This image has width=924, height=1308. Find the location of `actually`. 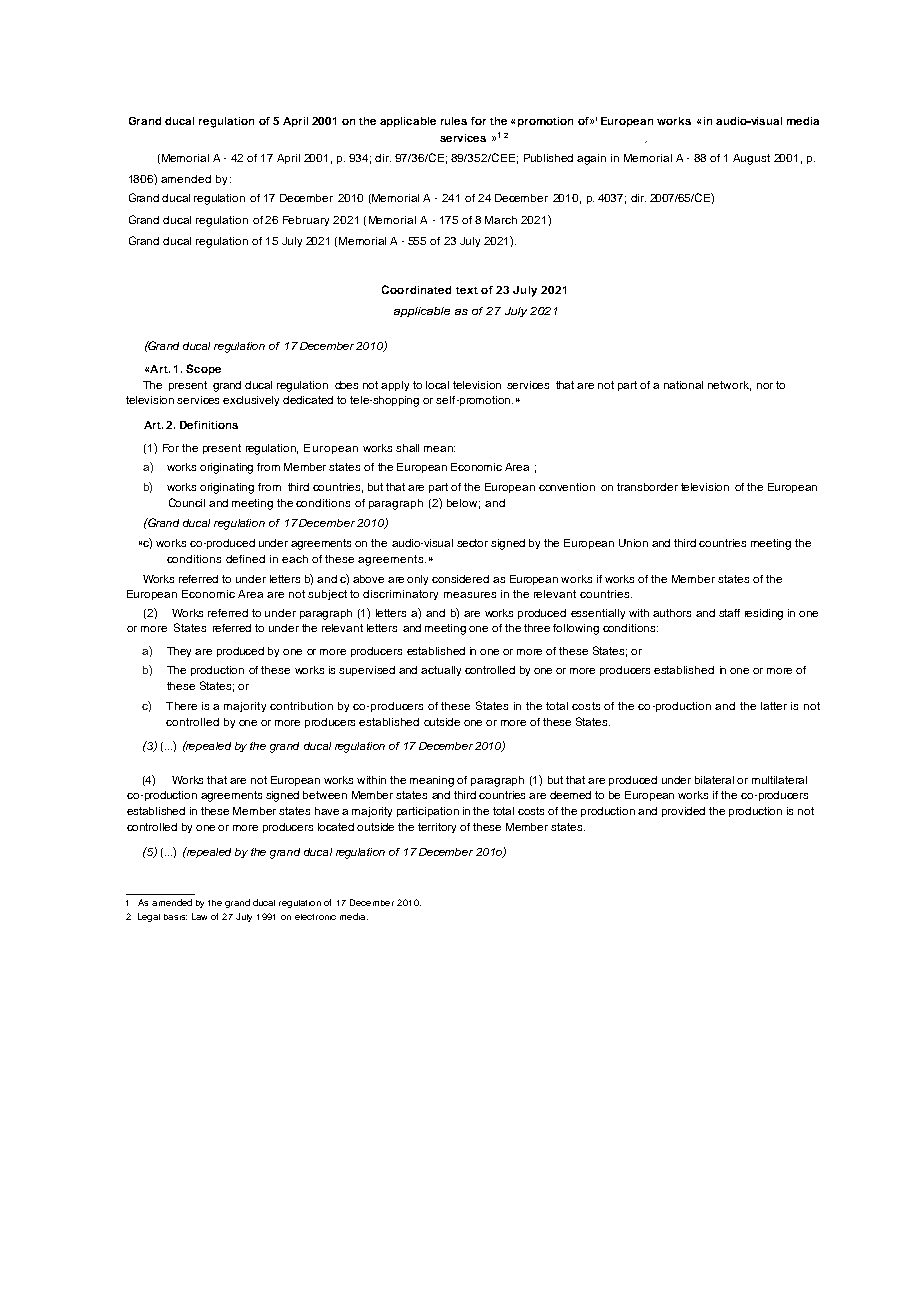

actually is located at coordinates (441, 671).
